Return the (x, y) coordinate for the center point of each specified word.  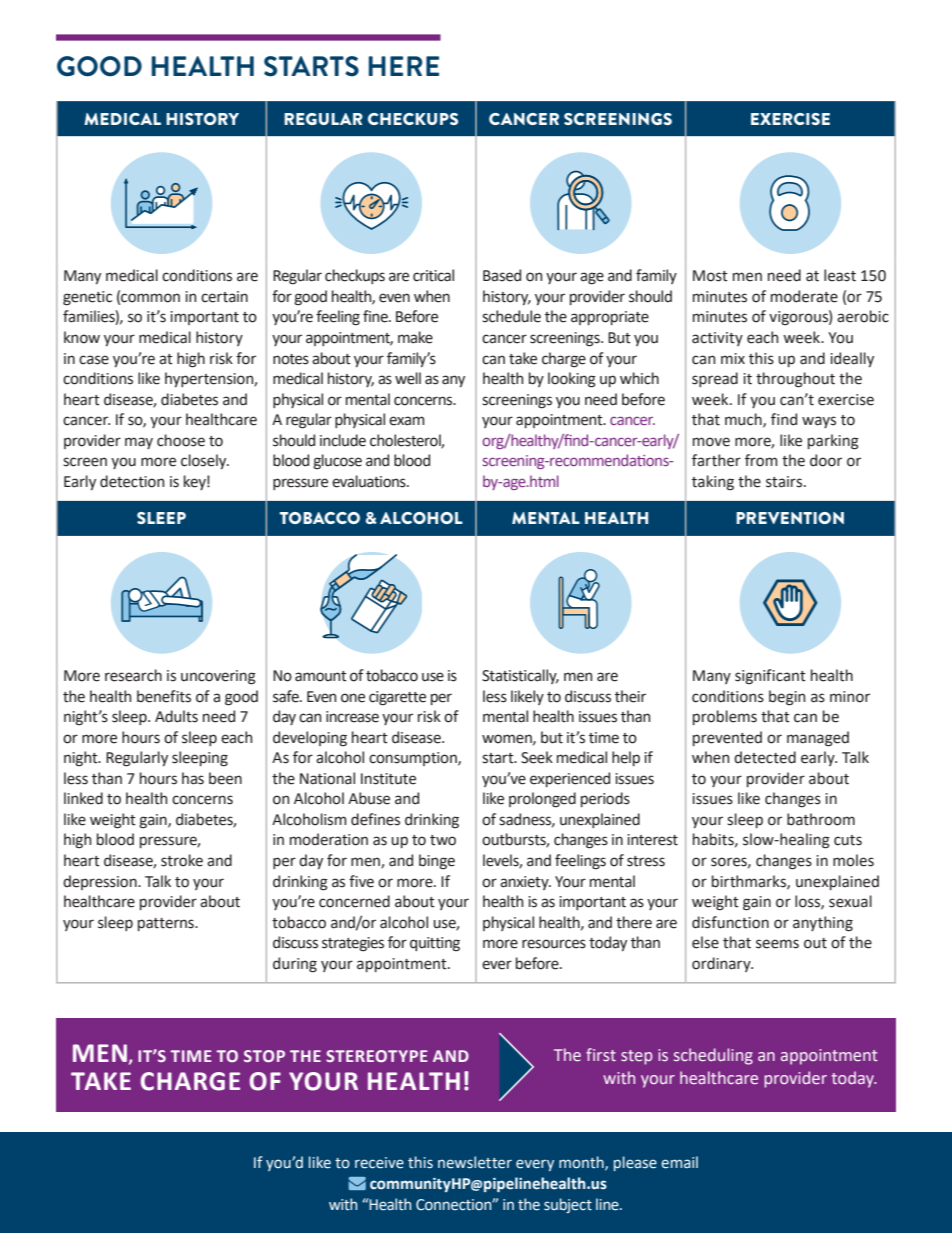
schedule (511, 316)
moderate (804, 296)
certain (224, 297)
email (679, 1162)
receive (379, 1163)
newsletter (475, 1162)
